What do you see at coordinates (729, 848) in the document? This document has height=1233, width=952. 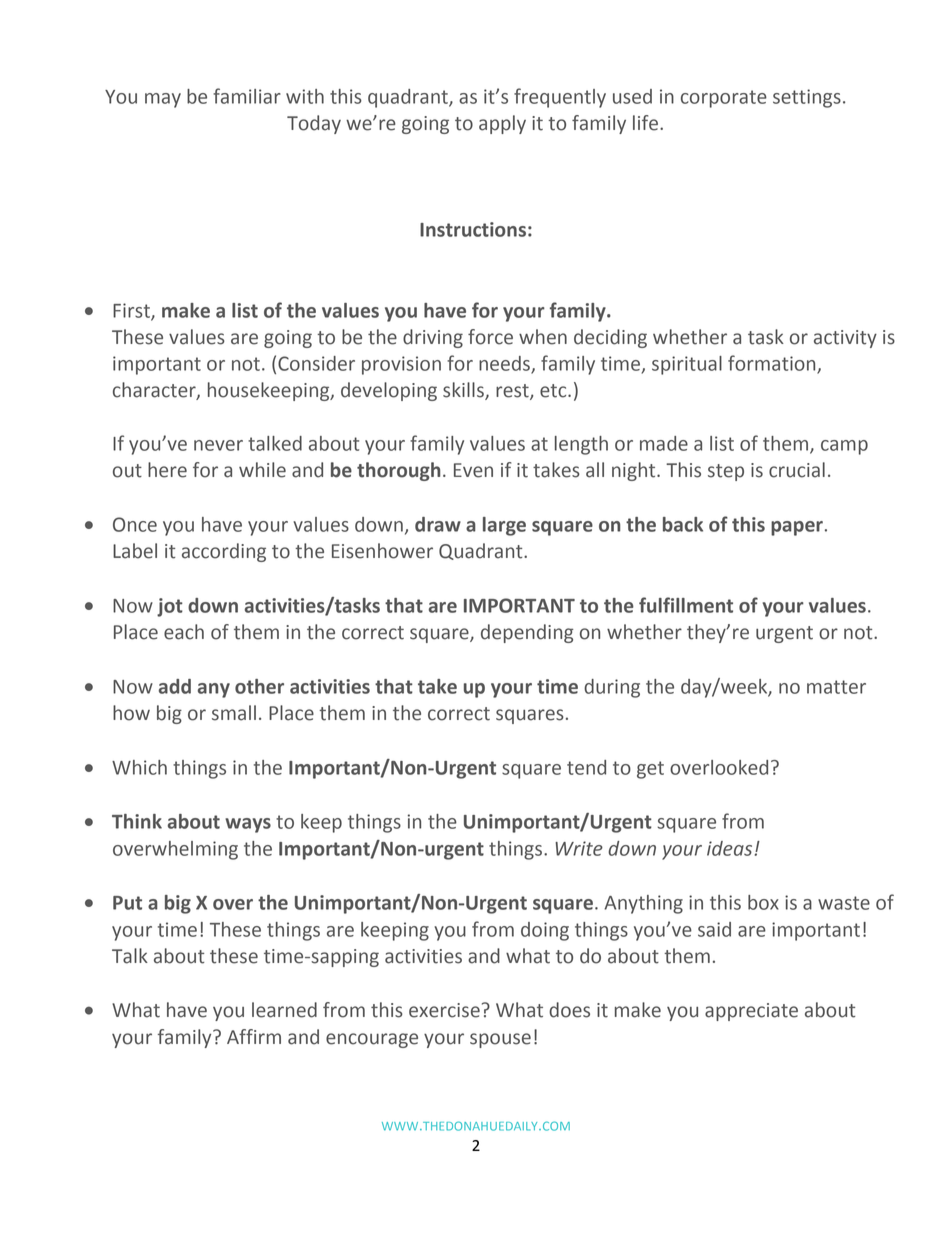 I see `ideas` at bounding box center [729, 848].
